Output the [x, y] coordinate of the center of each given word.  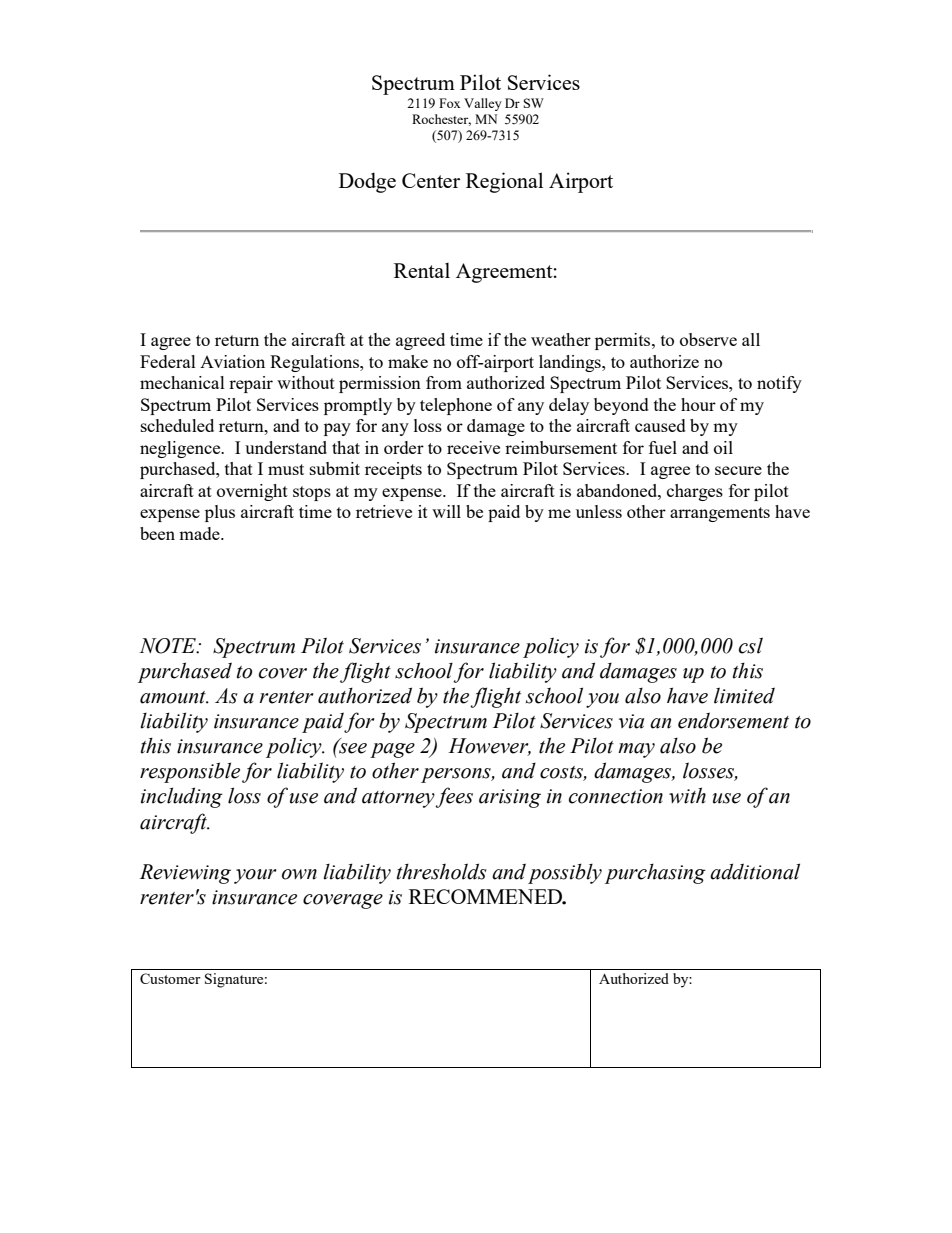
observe [708, 339]
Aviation [232, 361]
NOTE [169, 646]
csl [751, 645]
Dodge [367, 182]
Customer [170, 978]
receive [473, 447]
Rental [422, 270]
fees [454, 797]
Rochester [441, 120]
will [446, 511]
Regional [504, 182]
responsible [190, 772]
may [636, 750]
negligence [181, 449]
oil [723, 447]
